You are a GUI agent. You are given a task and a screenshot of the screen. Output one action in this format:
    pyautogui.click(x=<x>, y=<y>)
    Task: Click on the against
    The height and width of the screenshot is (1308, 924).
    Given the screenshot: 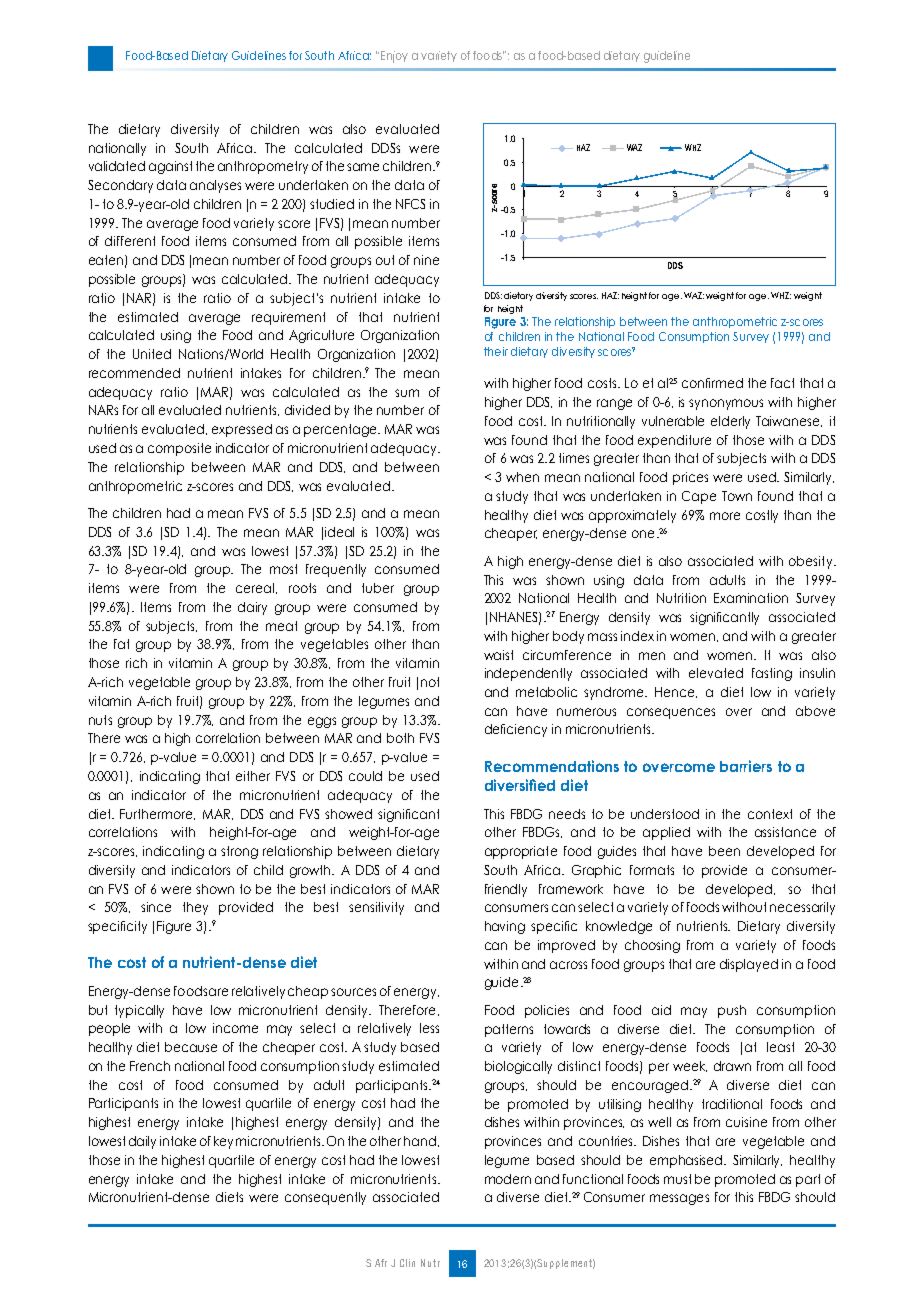 What is the action you would take?
    pyautogui.click(x=170, y=167)
